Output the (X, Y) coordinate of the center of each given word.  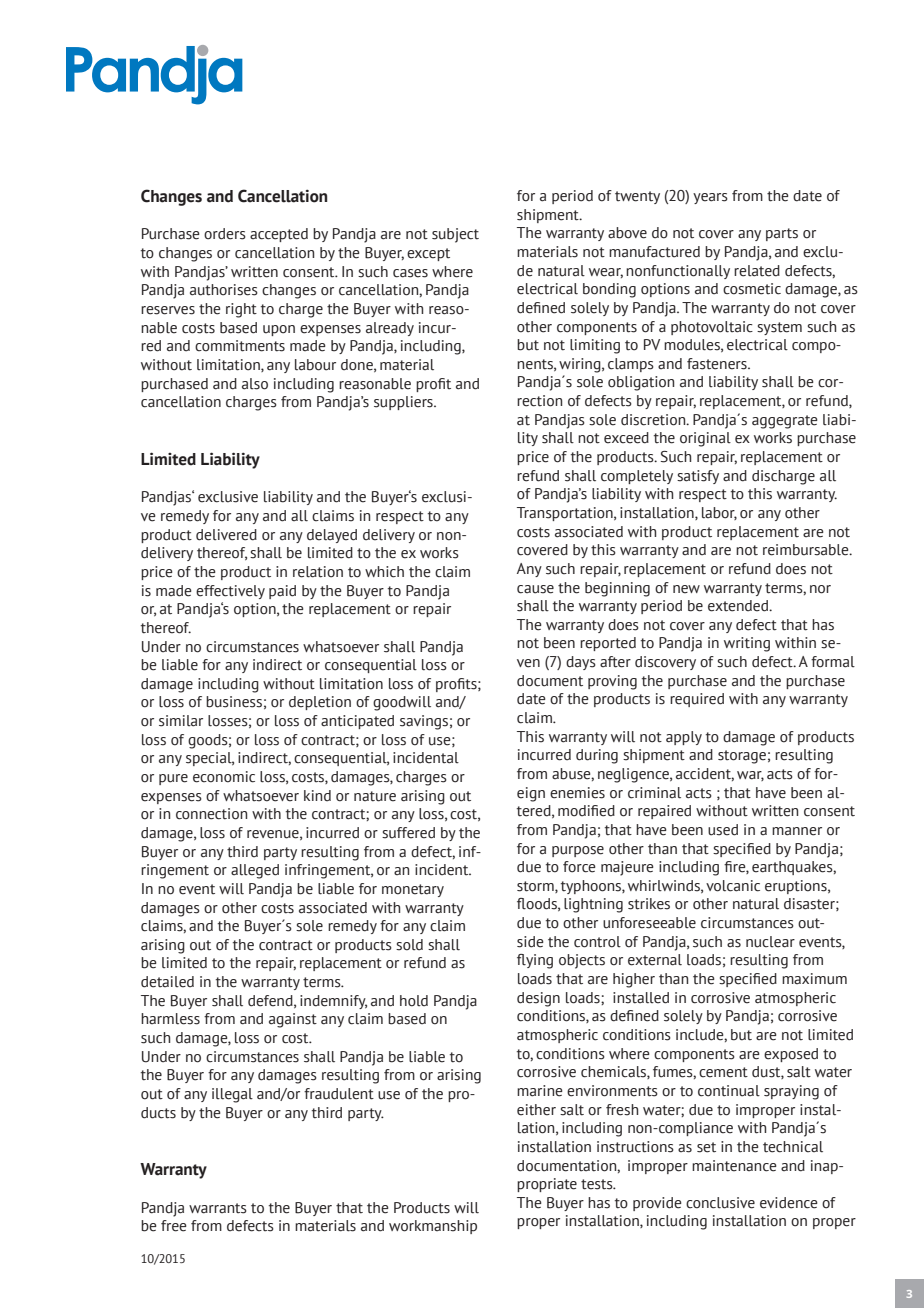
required (697, 700)
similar (181, 721)
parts (782, 234)
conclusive (720, 1203)
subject (455, 235)
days (581, 663)
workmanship (433, 1227)
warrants (218, 1208)
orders (225, 234)
